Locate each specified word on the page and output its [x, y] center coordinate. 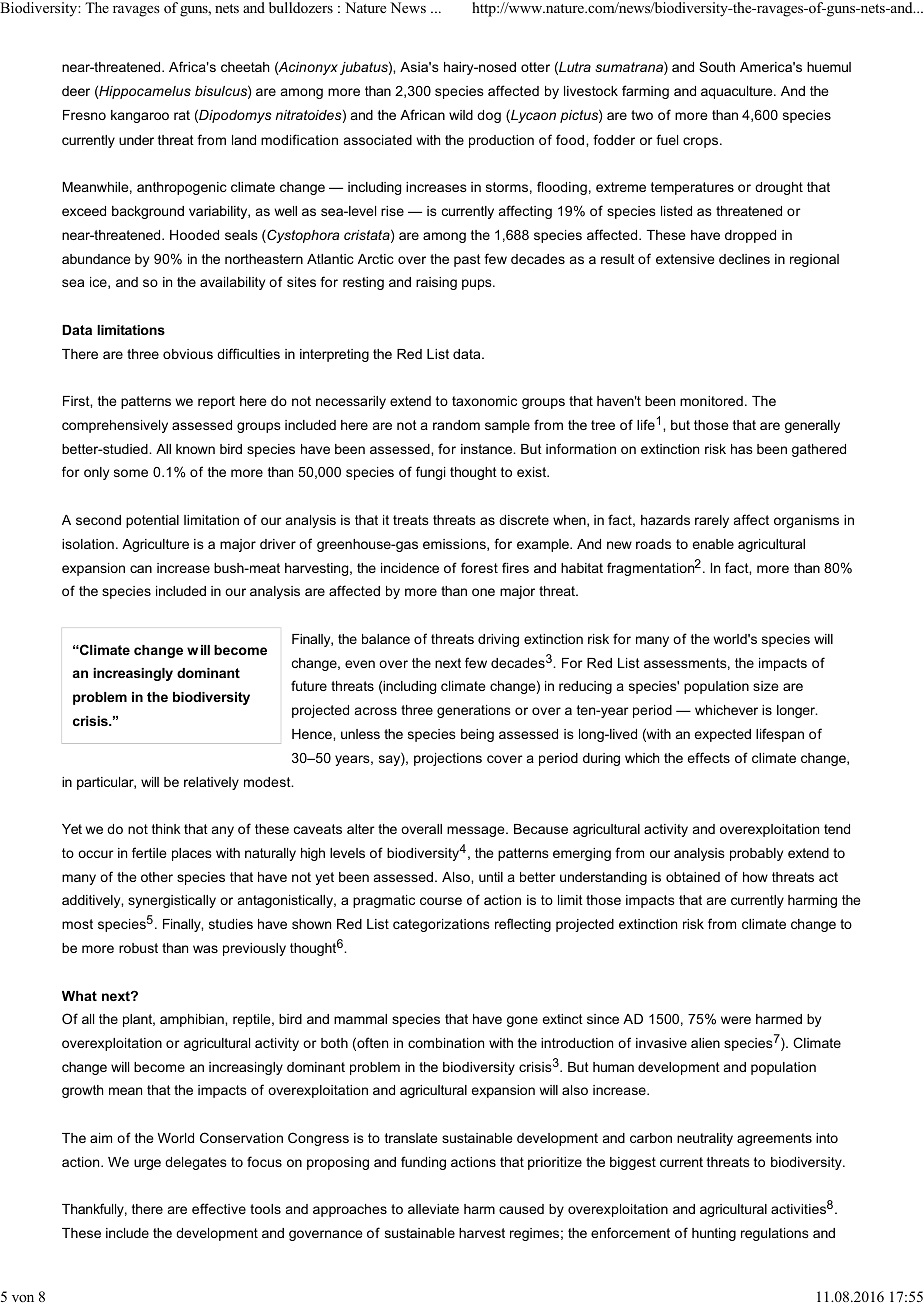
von [23, 1298]
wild [461, 115]
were [736, 1020]
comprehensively [115, 426]
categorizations [441, 925]
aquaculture [738, 92]
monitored [711, 401]
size [765, 686]
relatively [211, 783]
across [376, 711]
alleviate [433, 1209]
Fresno [84, 115]
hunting [714, 1234]
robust [138, 948]
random [456, 425]
